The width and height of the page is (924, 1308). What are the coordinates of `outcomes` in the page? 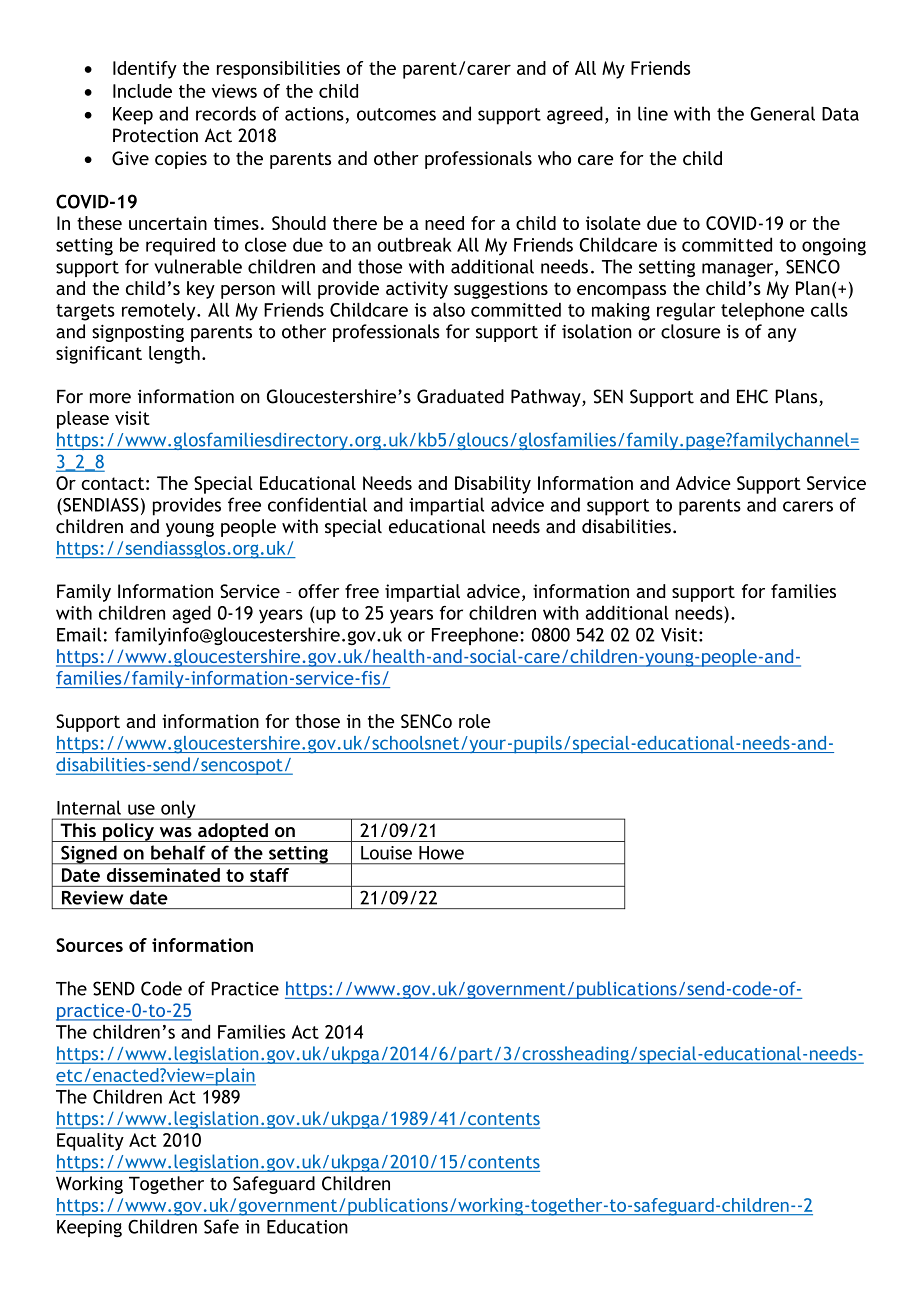 It's located at (396, 114).
